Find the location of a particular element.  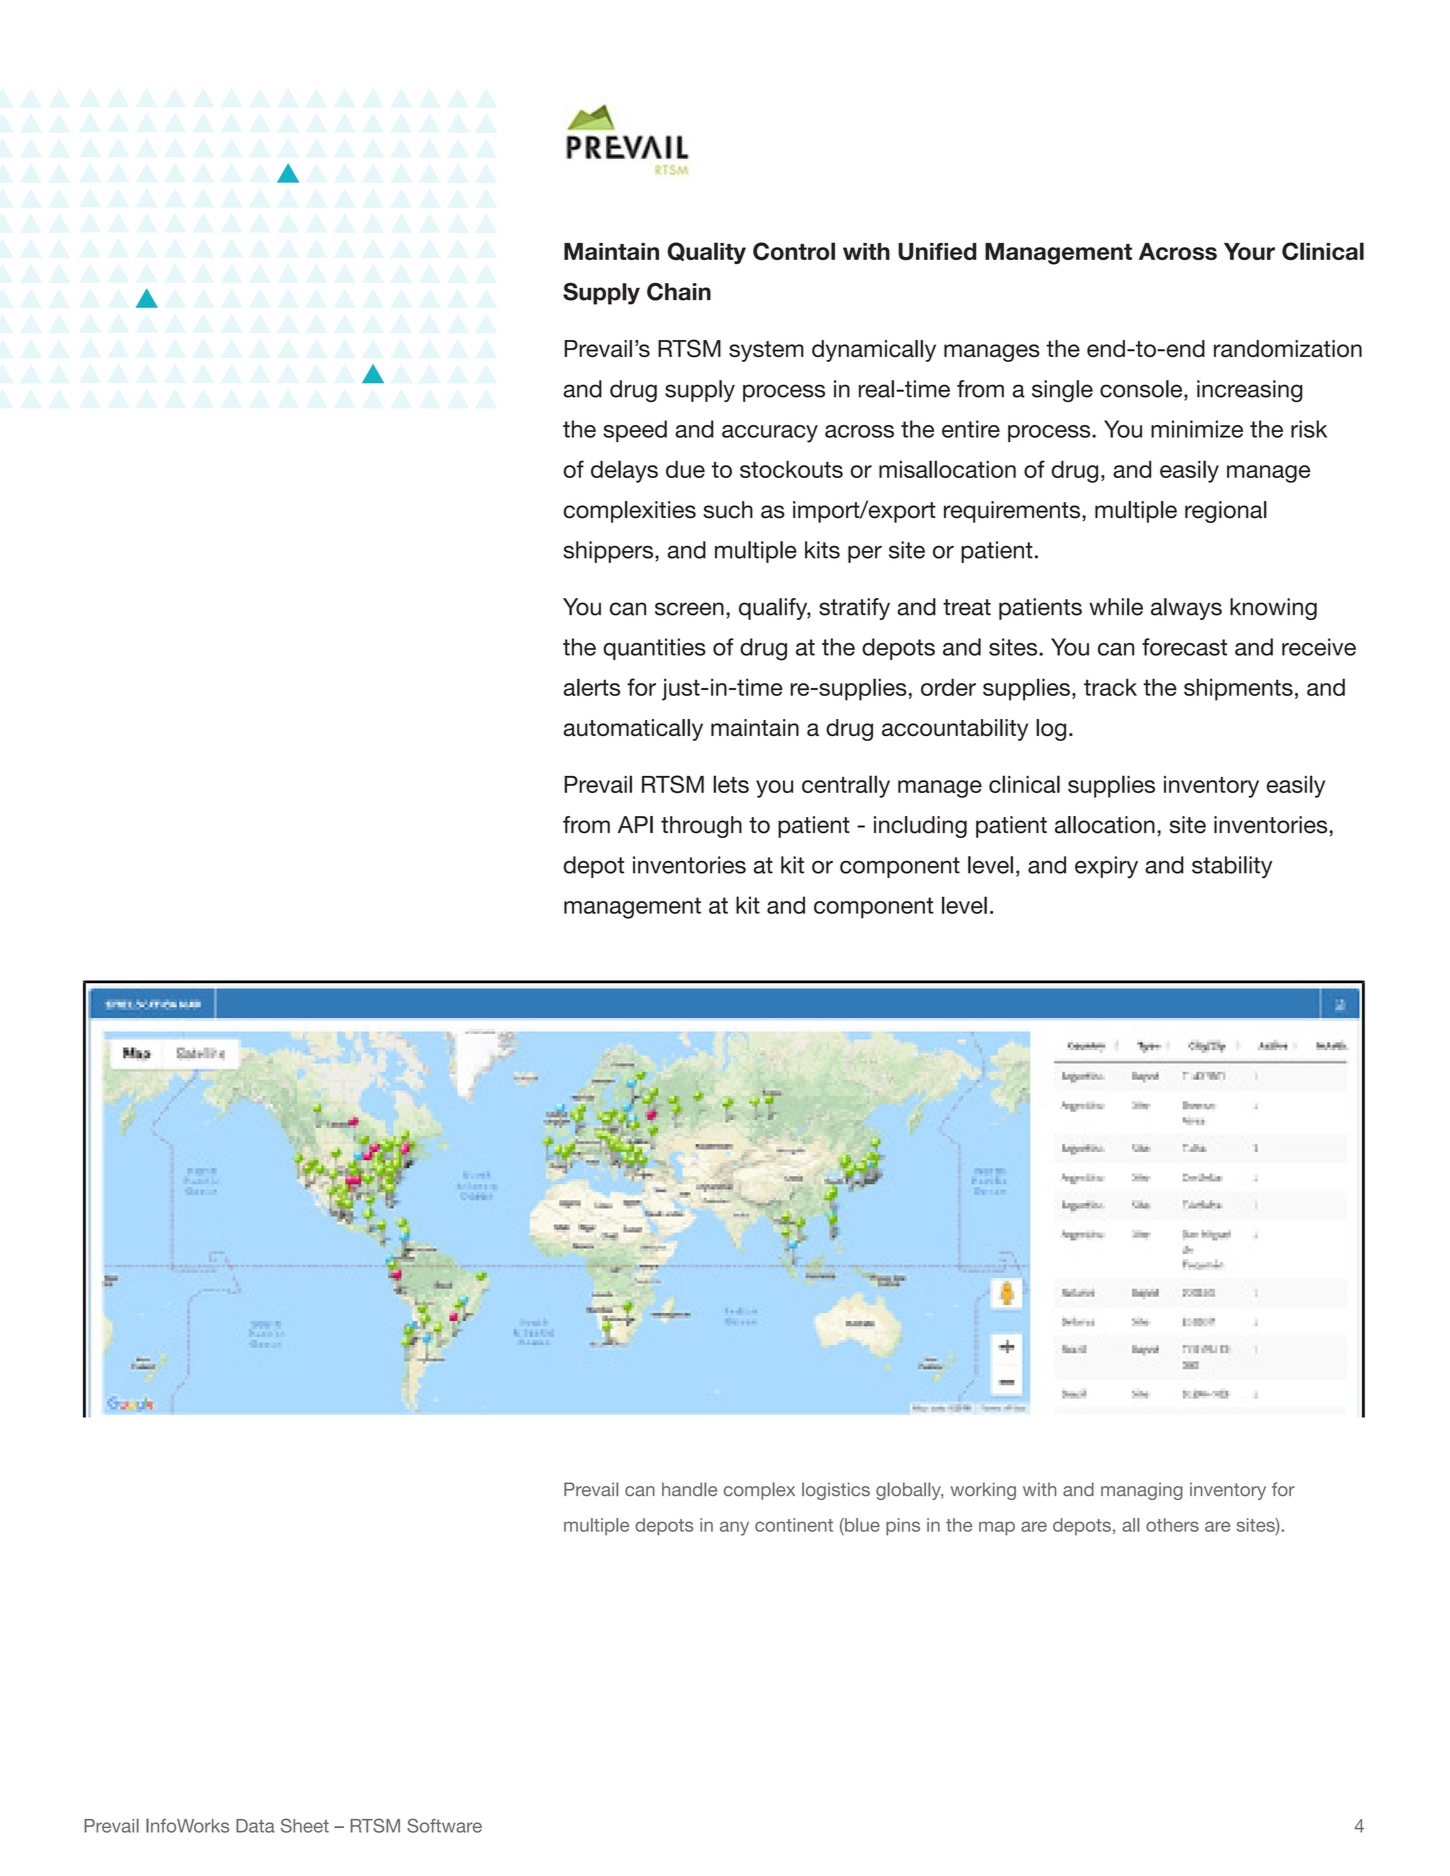

alerts is located at coordinates (591, 687).
